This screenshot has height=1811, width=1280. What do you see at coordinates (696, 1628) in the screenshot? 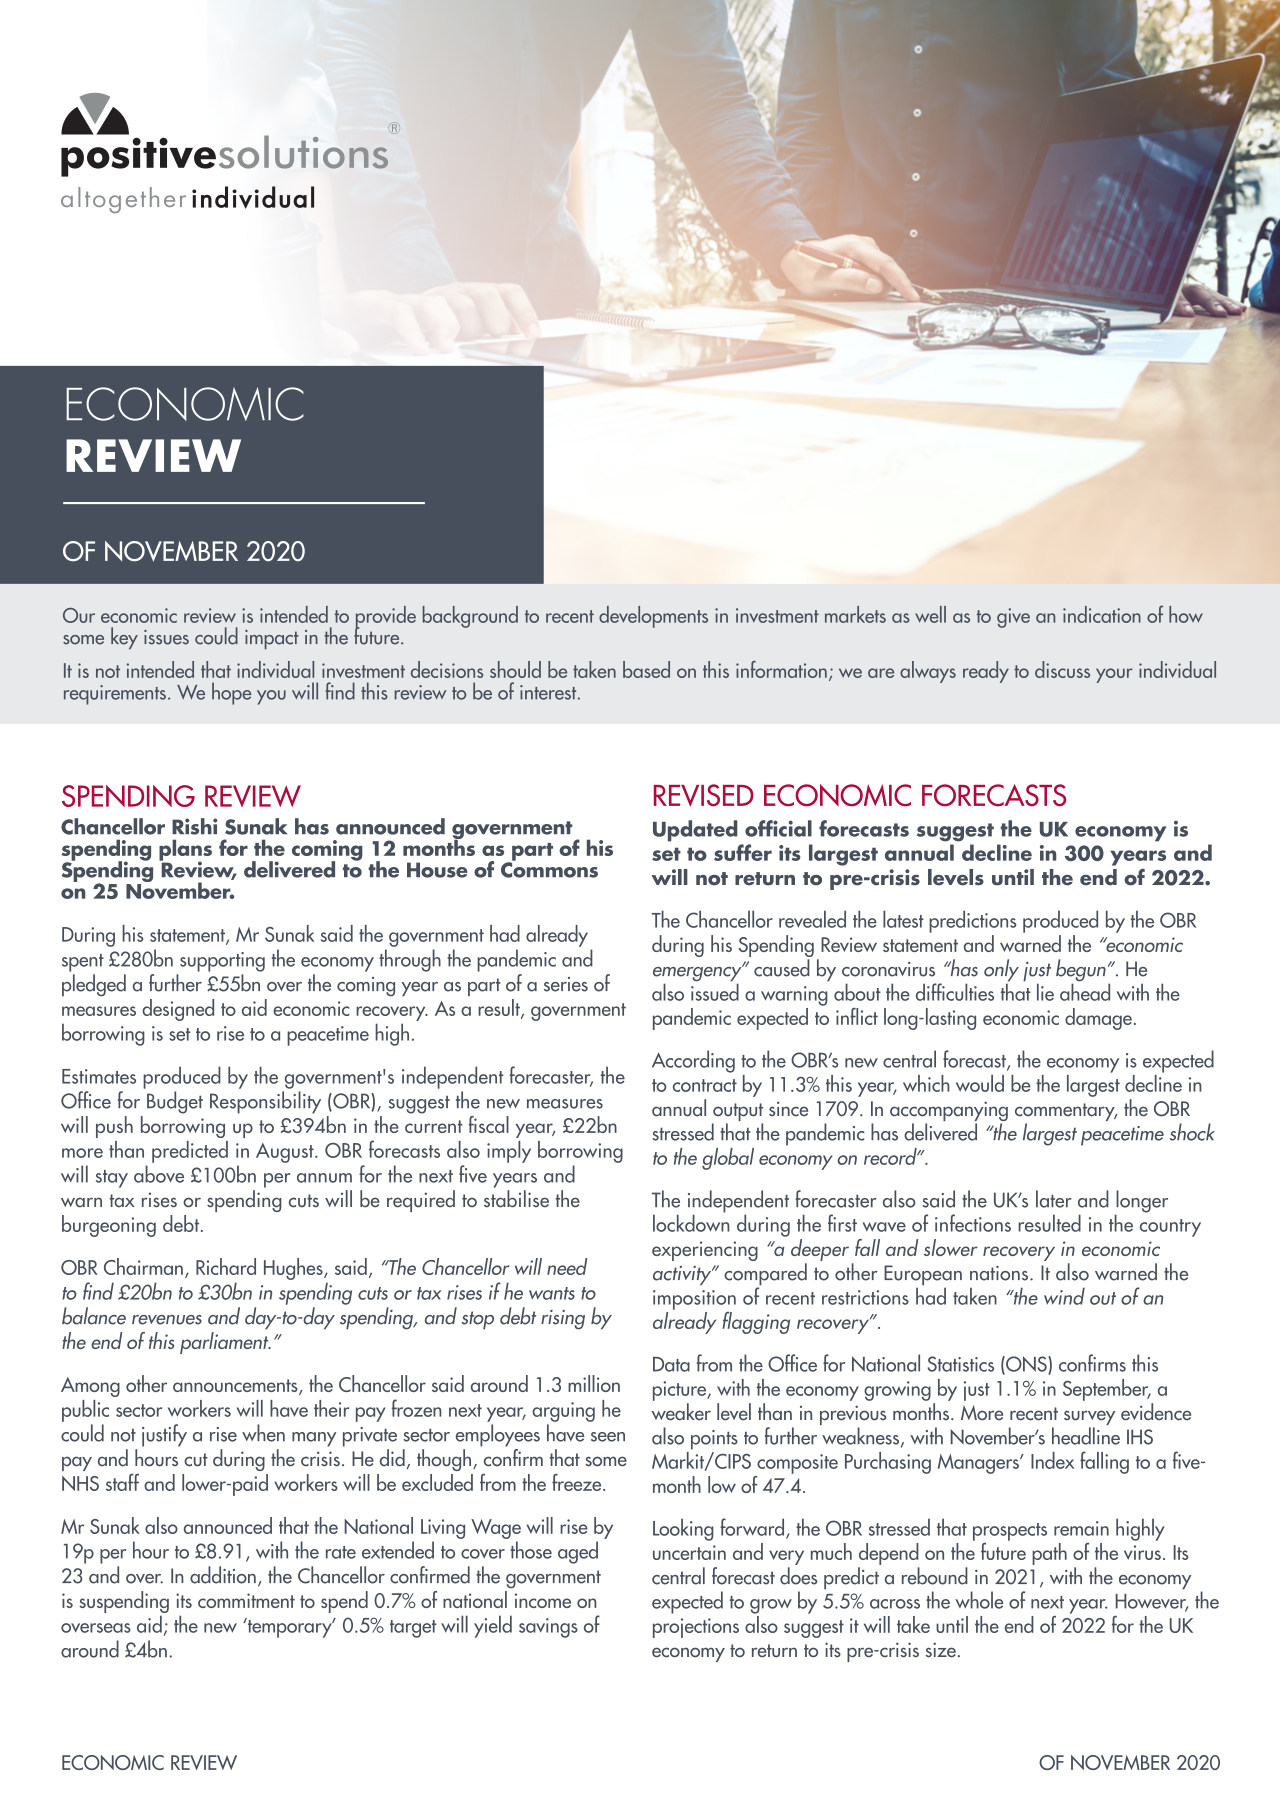
I see `projections` at bounding box center [696, 1628].
